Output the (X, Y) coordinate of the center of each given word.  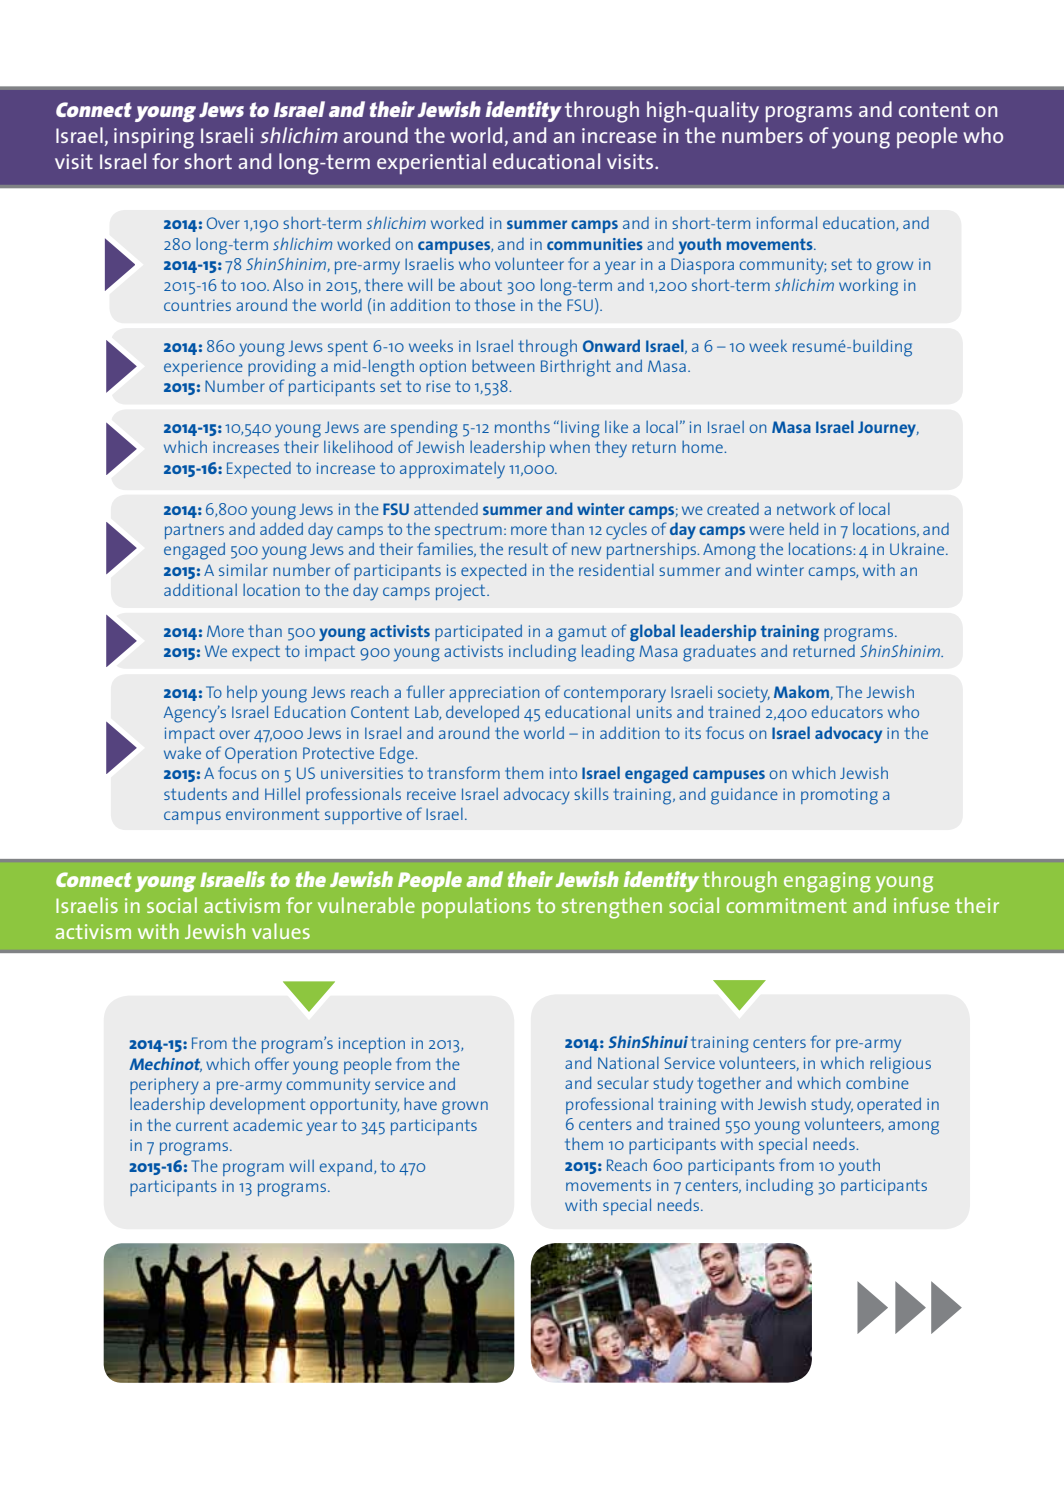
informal (787, 222)
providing (282, 368)
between (503, 366)
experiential (431, 164)
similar (243, 570)
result (528, 549)
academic (267, 1124)
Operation (261, 755)
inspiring (154, 138)
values (281, 931)
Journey (888, 429)
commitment (786, 905)
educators (847, 712)
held (804, 528)
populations (476, 907)
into (563, 773)
